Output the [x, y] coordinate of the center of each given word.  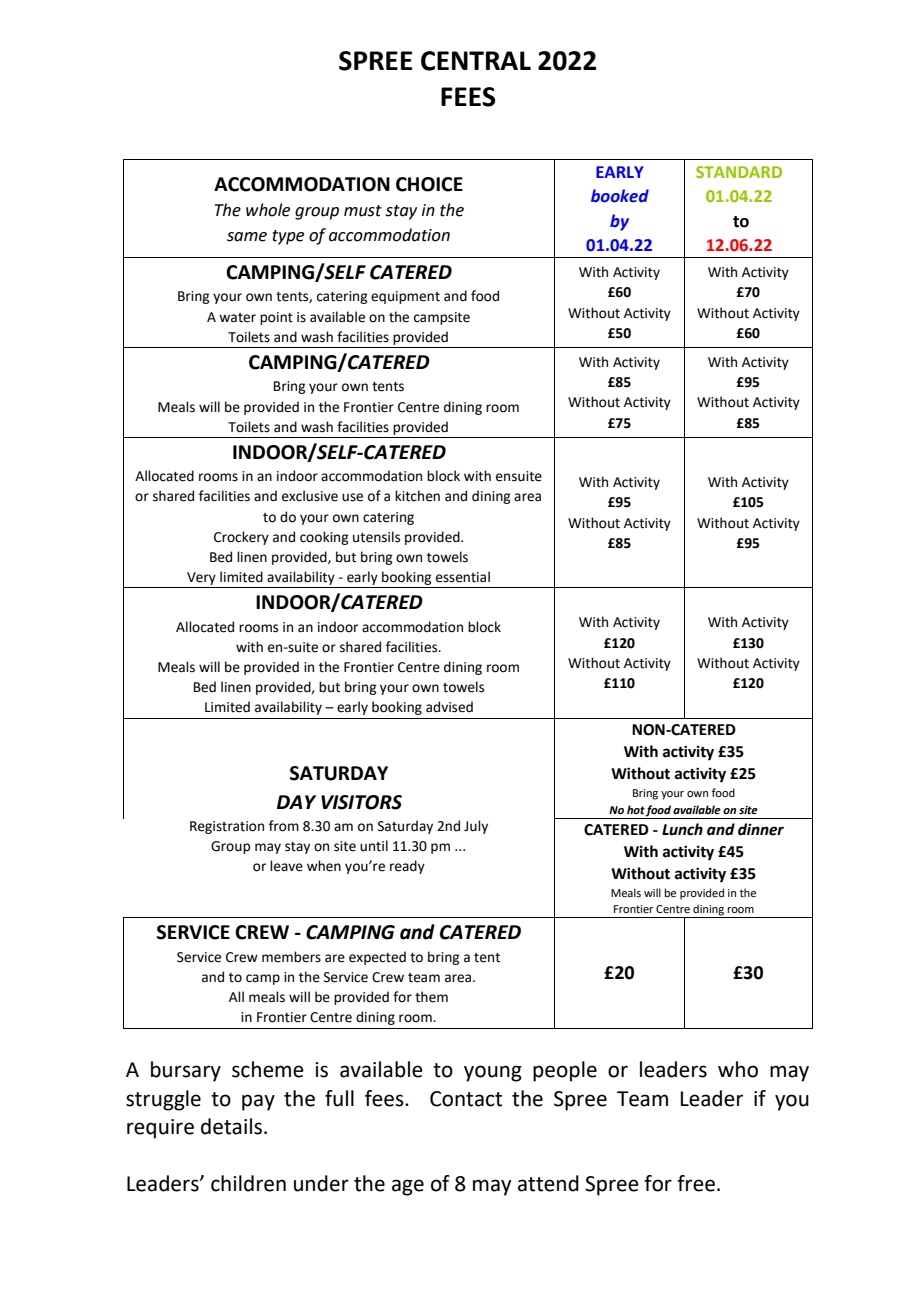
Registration [227, 827]
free [696, 1183]
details [231, 1126]
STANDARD [739, 172]
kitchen [417, 496]
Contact [466, 1099]
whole [268, 210]
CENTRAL [476, 61]
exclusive [310, 496]
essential [463, 577]
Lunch [682, 829]
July [476, 827]
